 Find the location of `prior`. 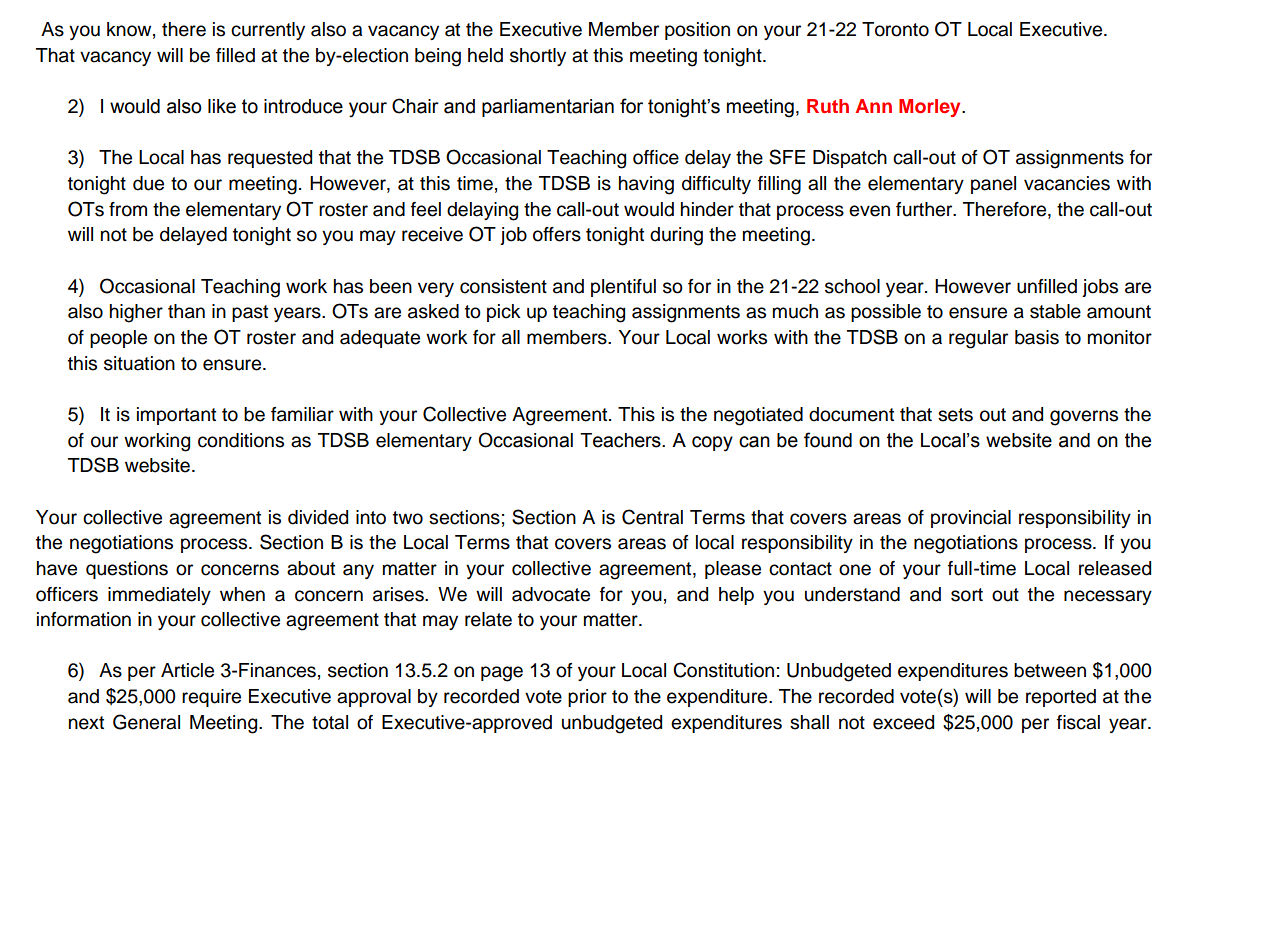

prior is located at coordinates (587, 698).
